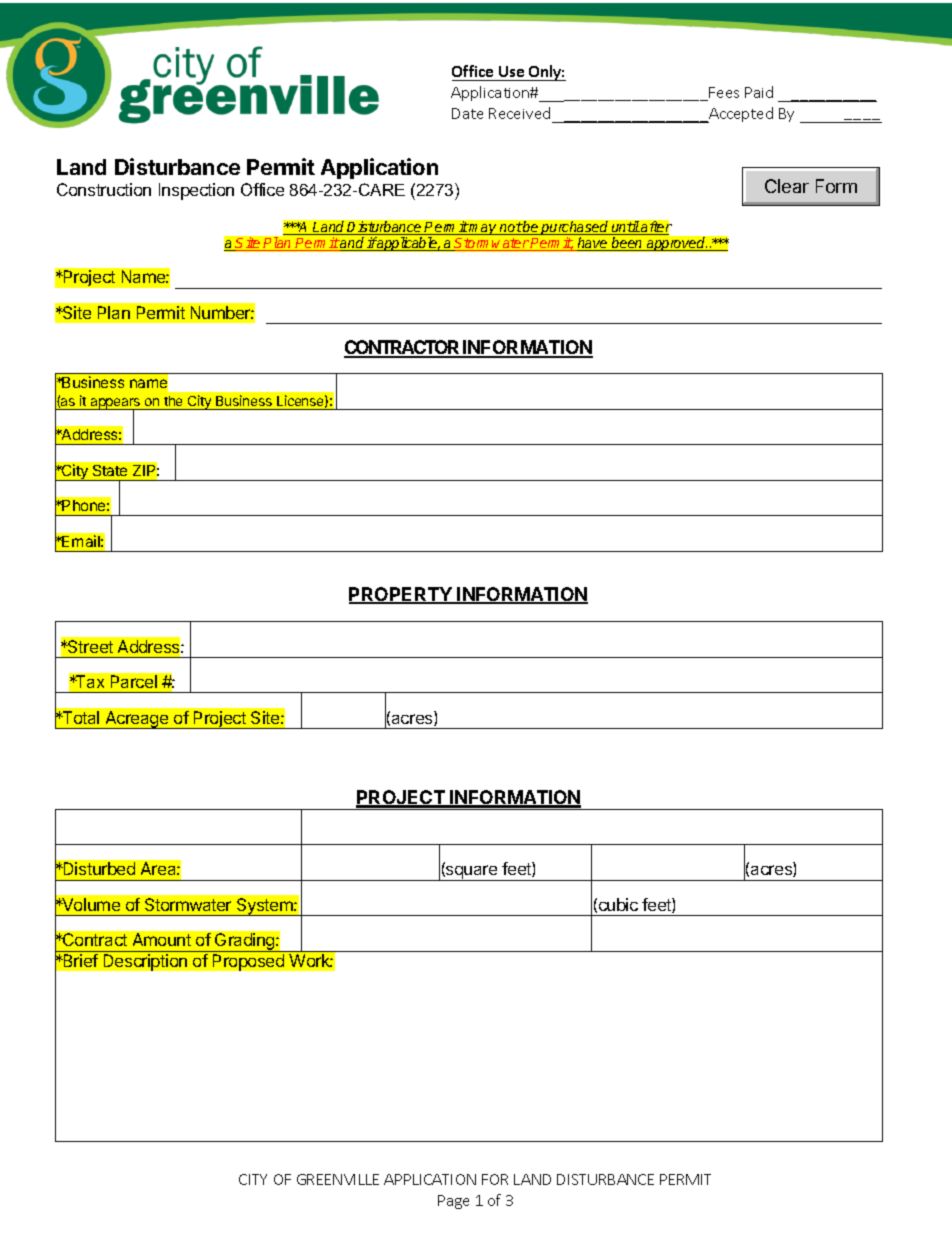 The height and width of the screenshot is (1233, 952). Describe the element at coordinates (453, 1202) in the screenshot. I see `Page` at that location.
